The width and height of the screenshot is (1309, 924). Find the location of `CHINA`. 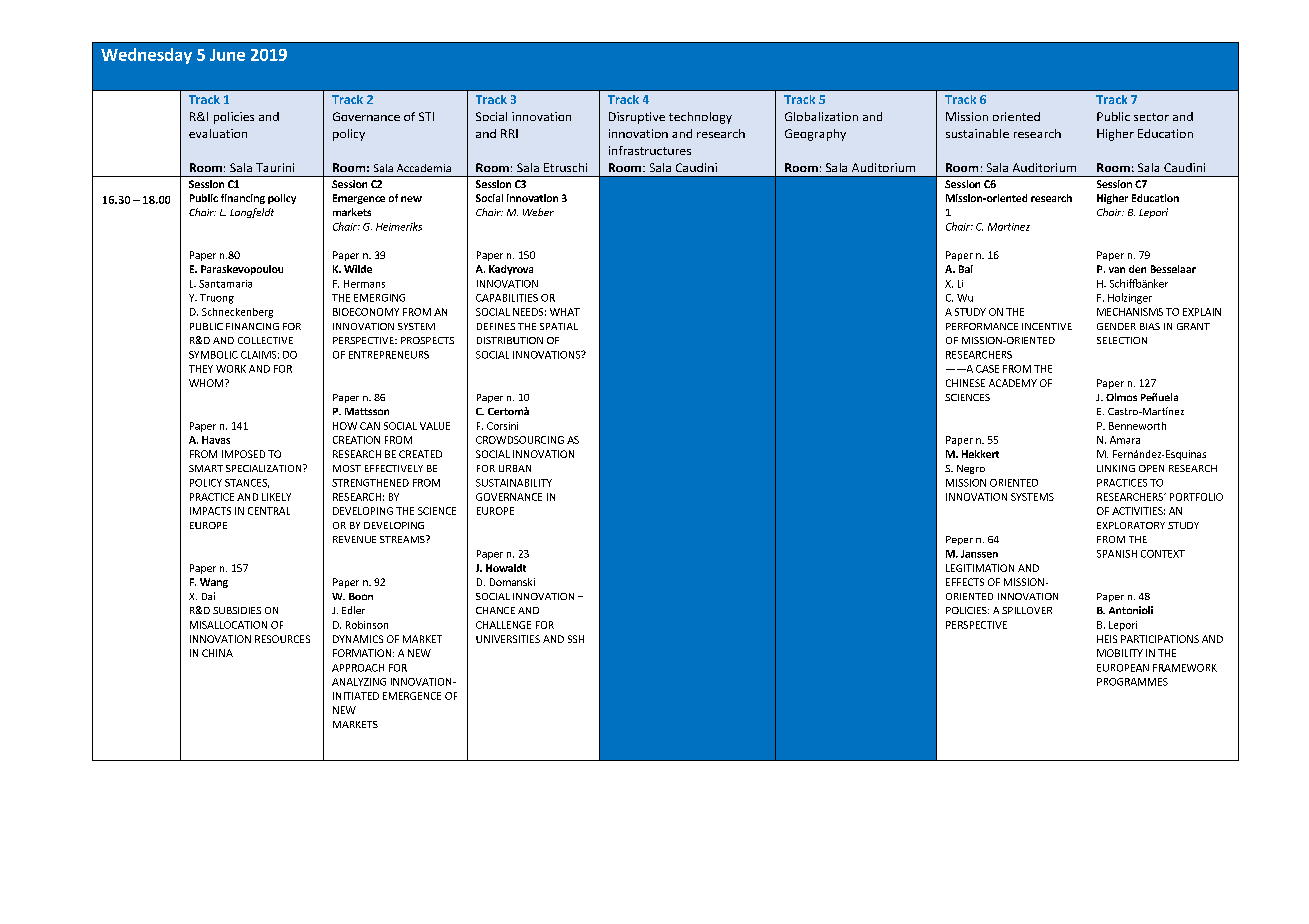

CHINA is located at coordinates (217, 653).
